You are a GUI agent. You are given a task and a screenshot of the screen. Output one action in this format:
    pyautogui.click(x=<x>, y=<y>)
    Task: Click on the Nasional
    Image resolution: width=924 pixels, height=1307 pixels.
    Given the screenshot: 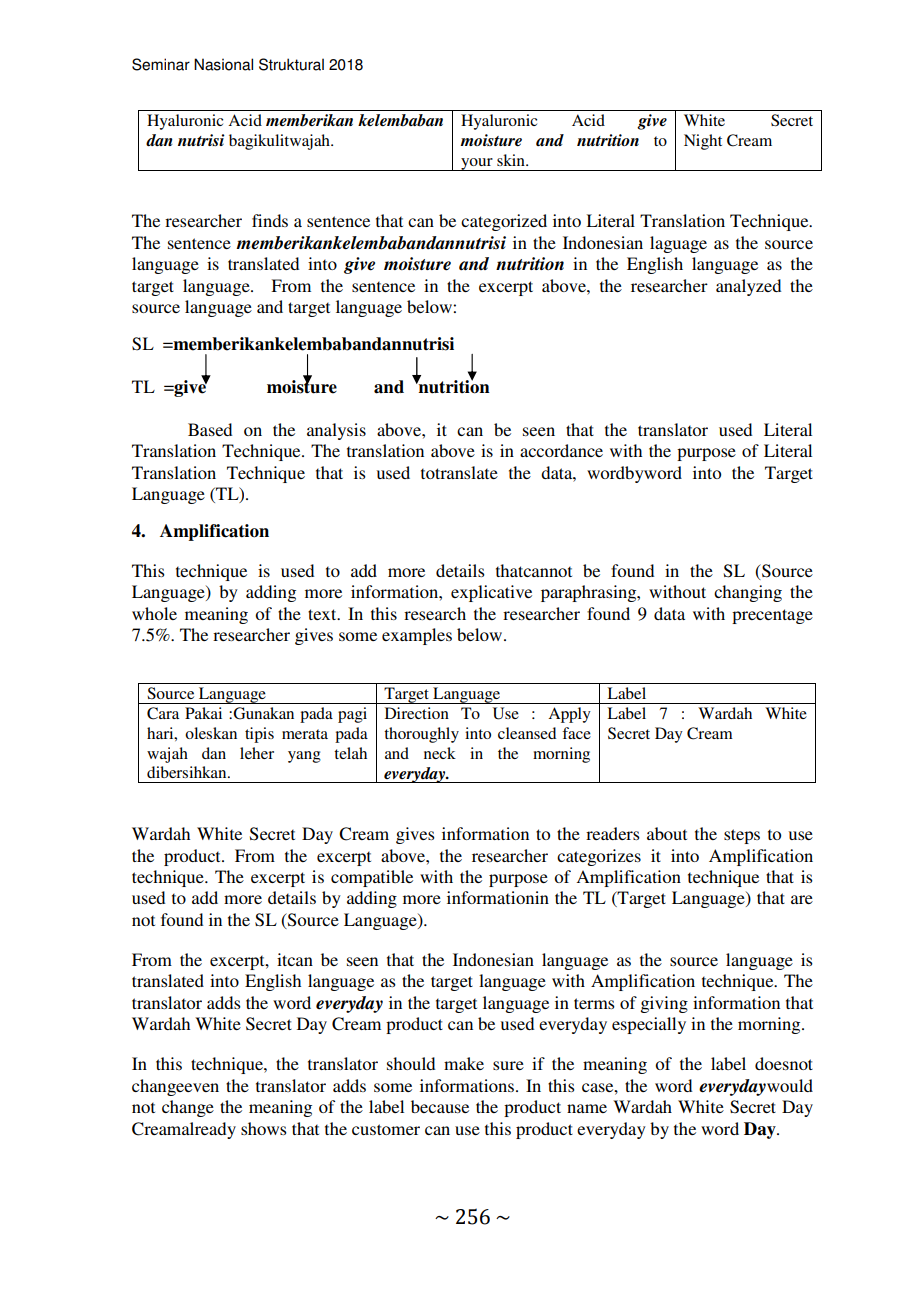 What is the action you would take?
    pyautogui.click(x=223, y=64)
